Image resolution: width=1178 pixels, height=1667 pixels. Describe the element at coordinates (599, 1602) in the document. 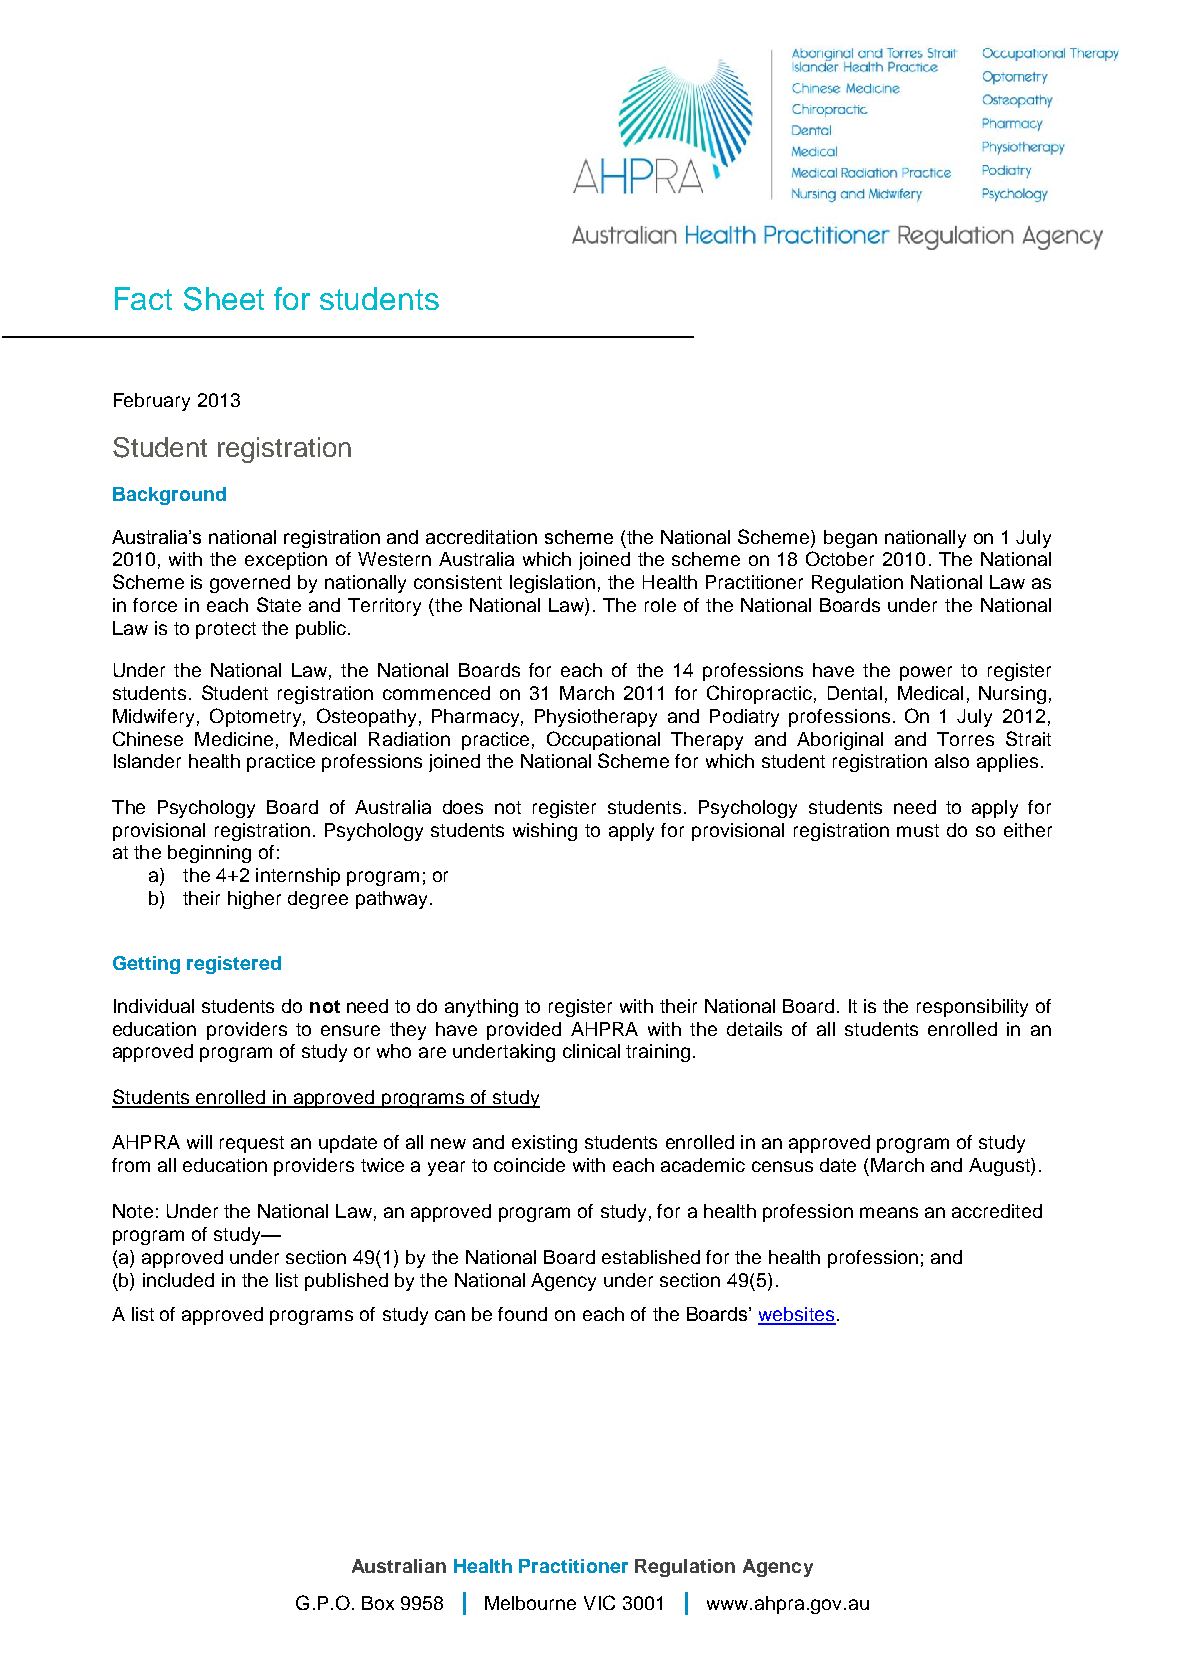

I see `VIC` at that location.
